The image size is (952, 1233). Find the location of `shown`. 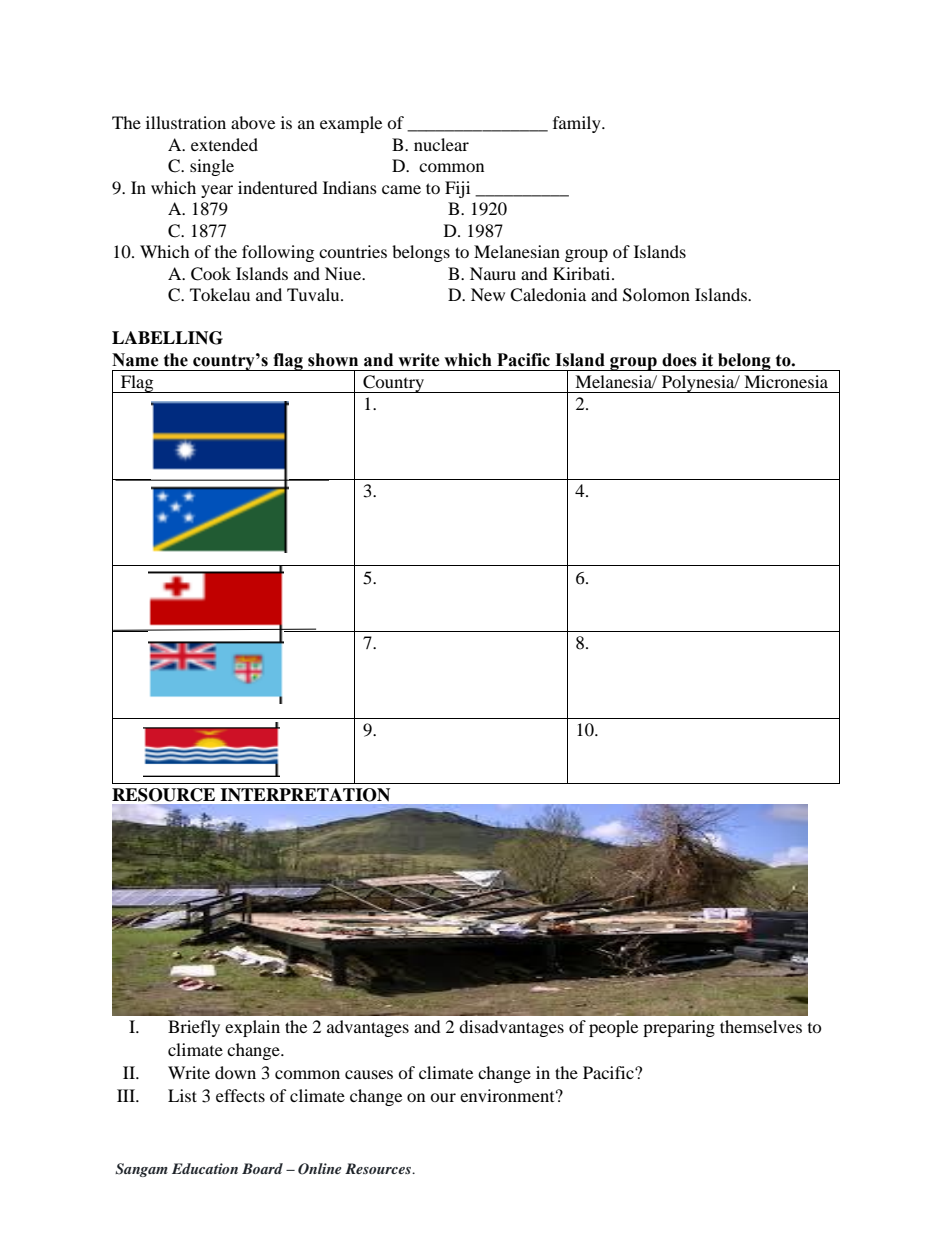

shown is located at coordinates (333, 360).
